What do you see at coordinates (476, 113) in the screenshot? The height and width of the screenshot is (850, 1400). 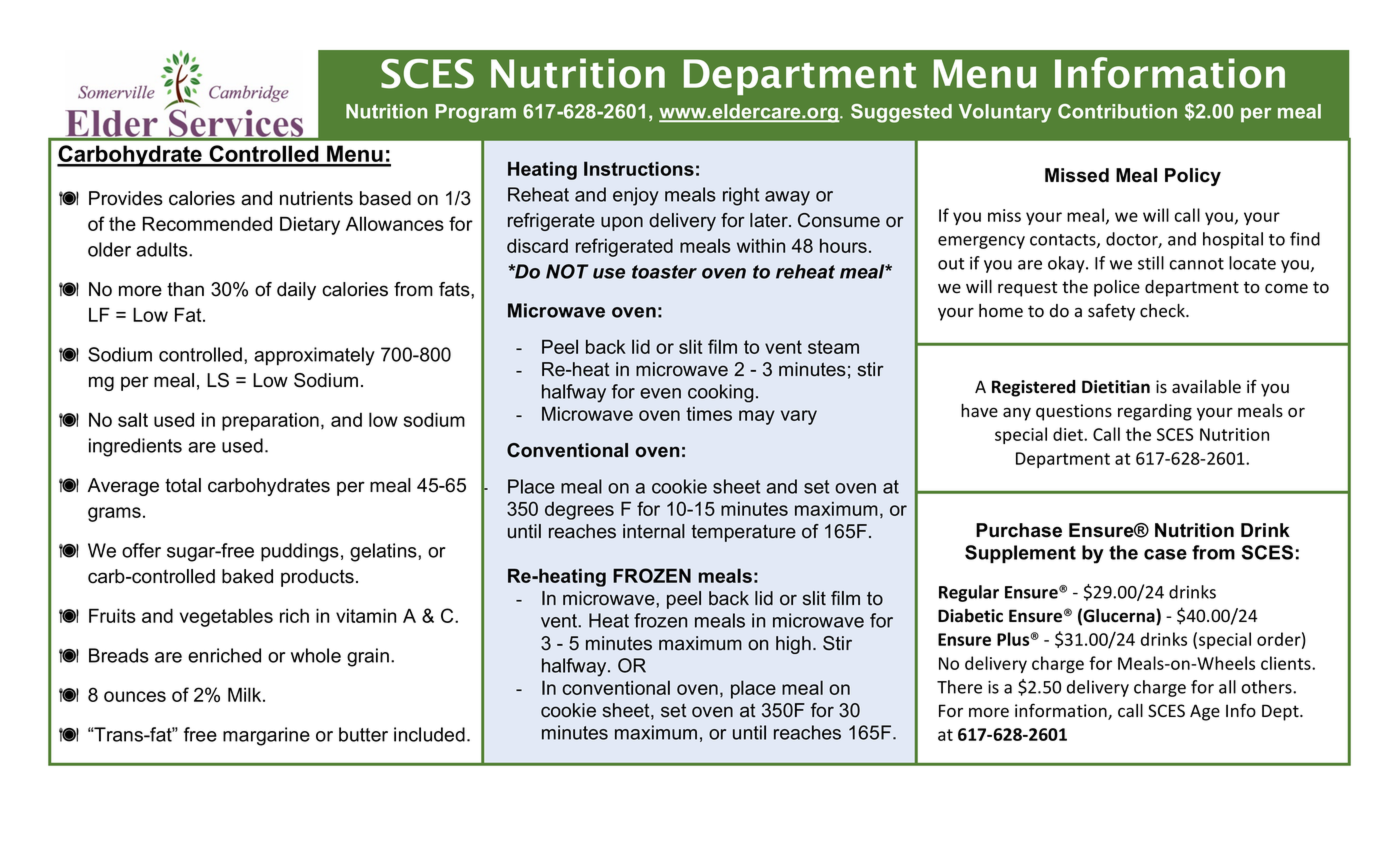 I see `Program` at bounding box center [476, 113].
